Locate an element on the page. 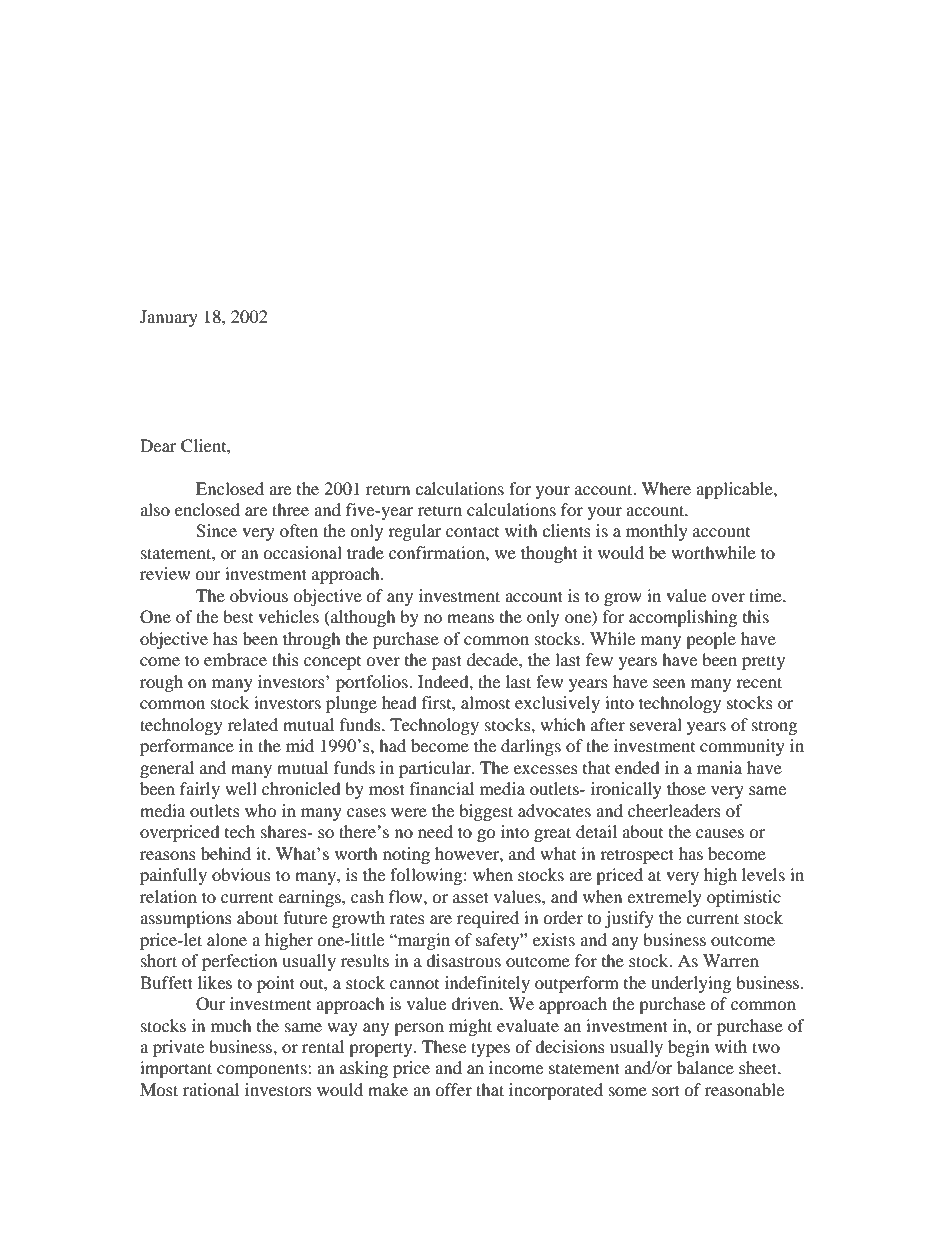  applicable is located at coordinates (735, 490).
